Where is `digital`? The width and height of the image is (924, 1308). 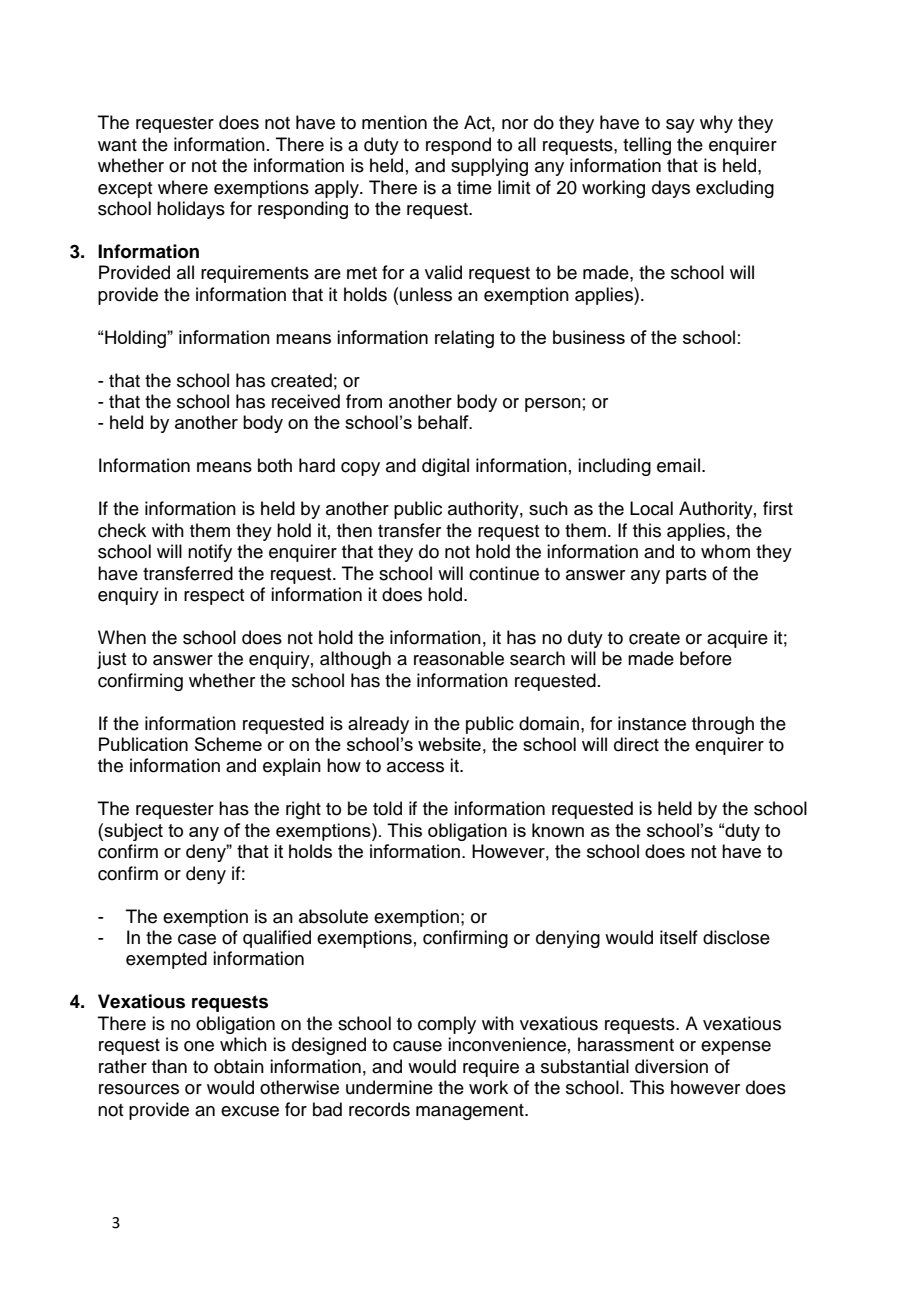
digital is located at coordinates (445, 467).
